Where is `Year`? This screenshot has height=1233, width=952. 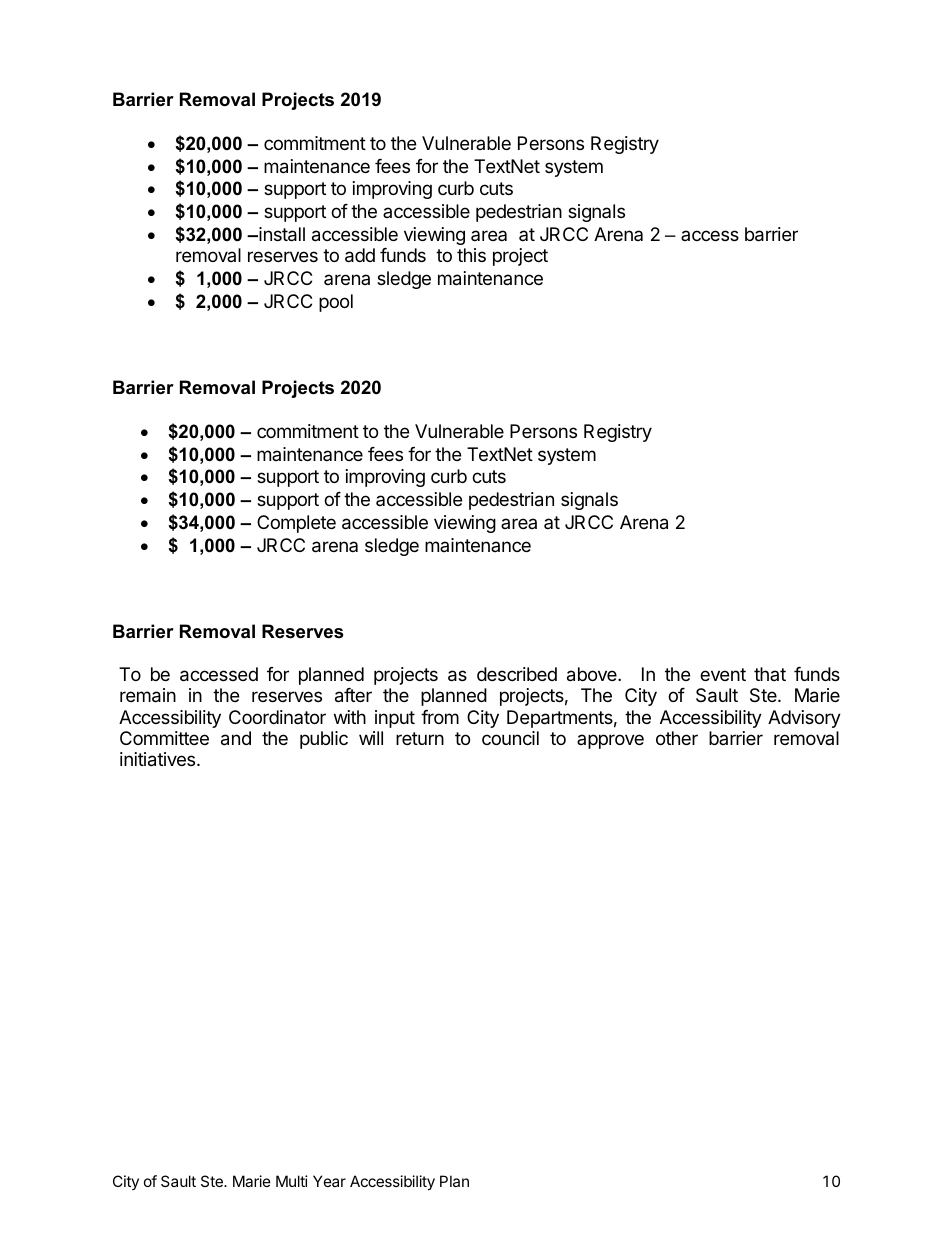 Year is located at coordinates (329, 1181).
